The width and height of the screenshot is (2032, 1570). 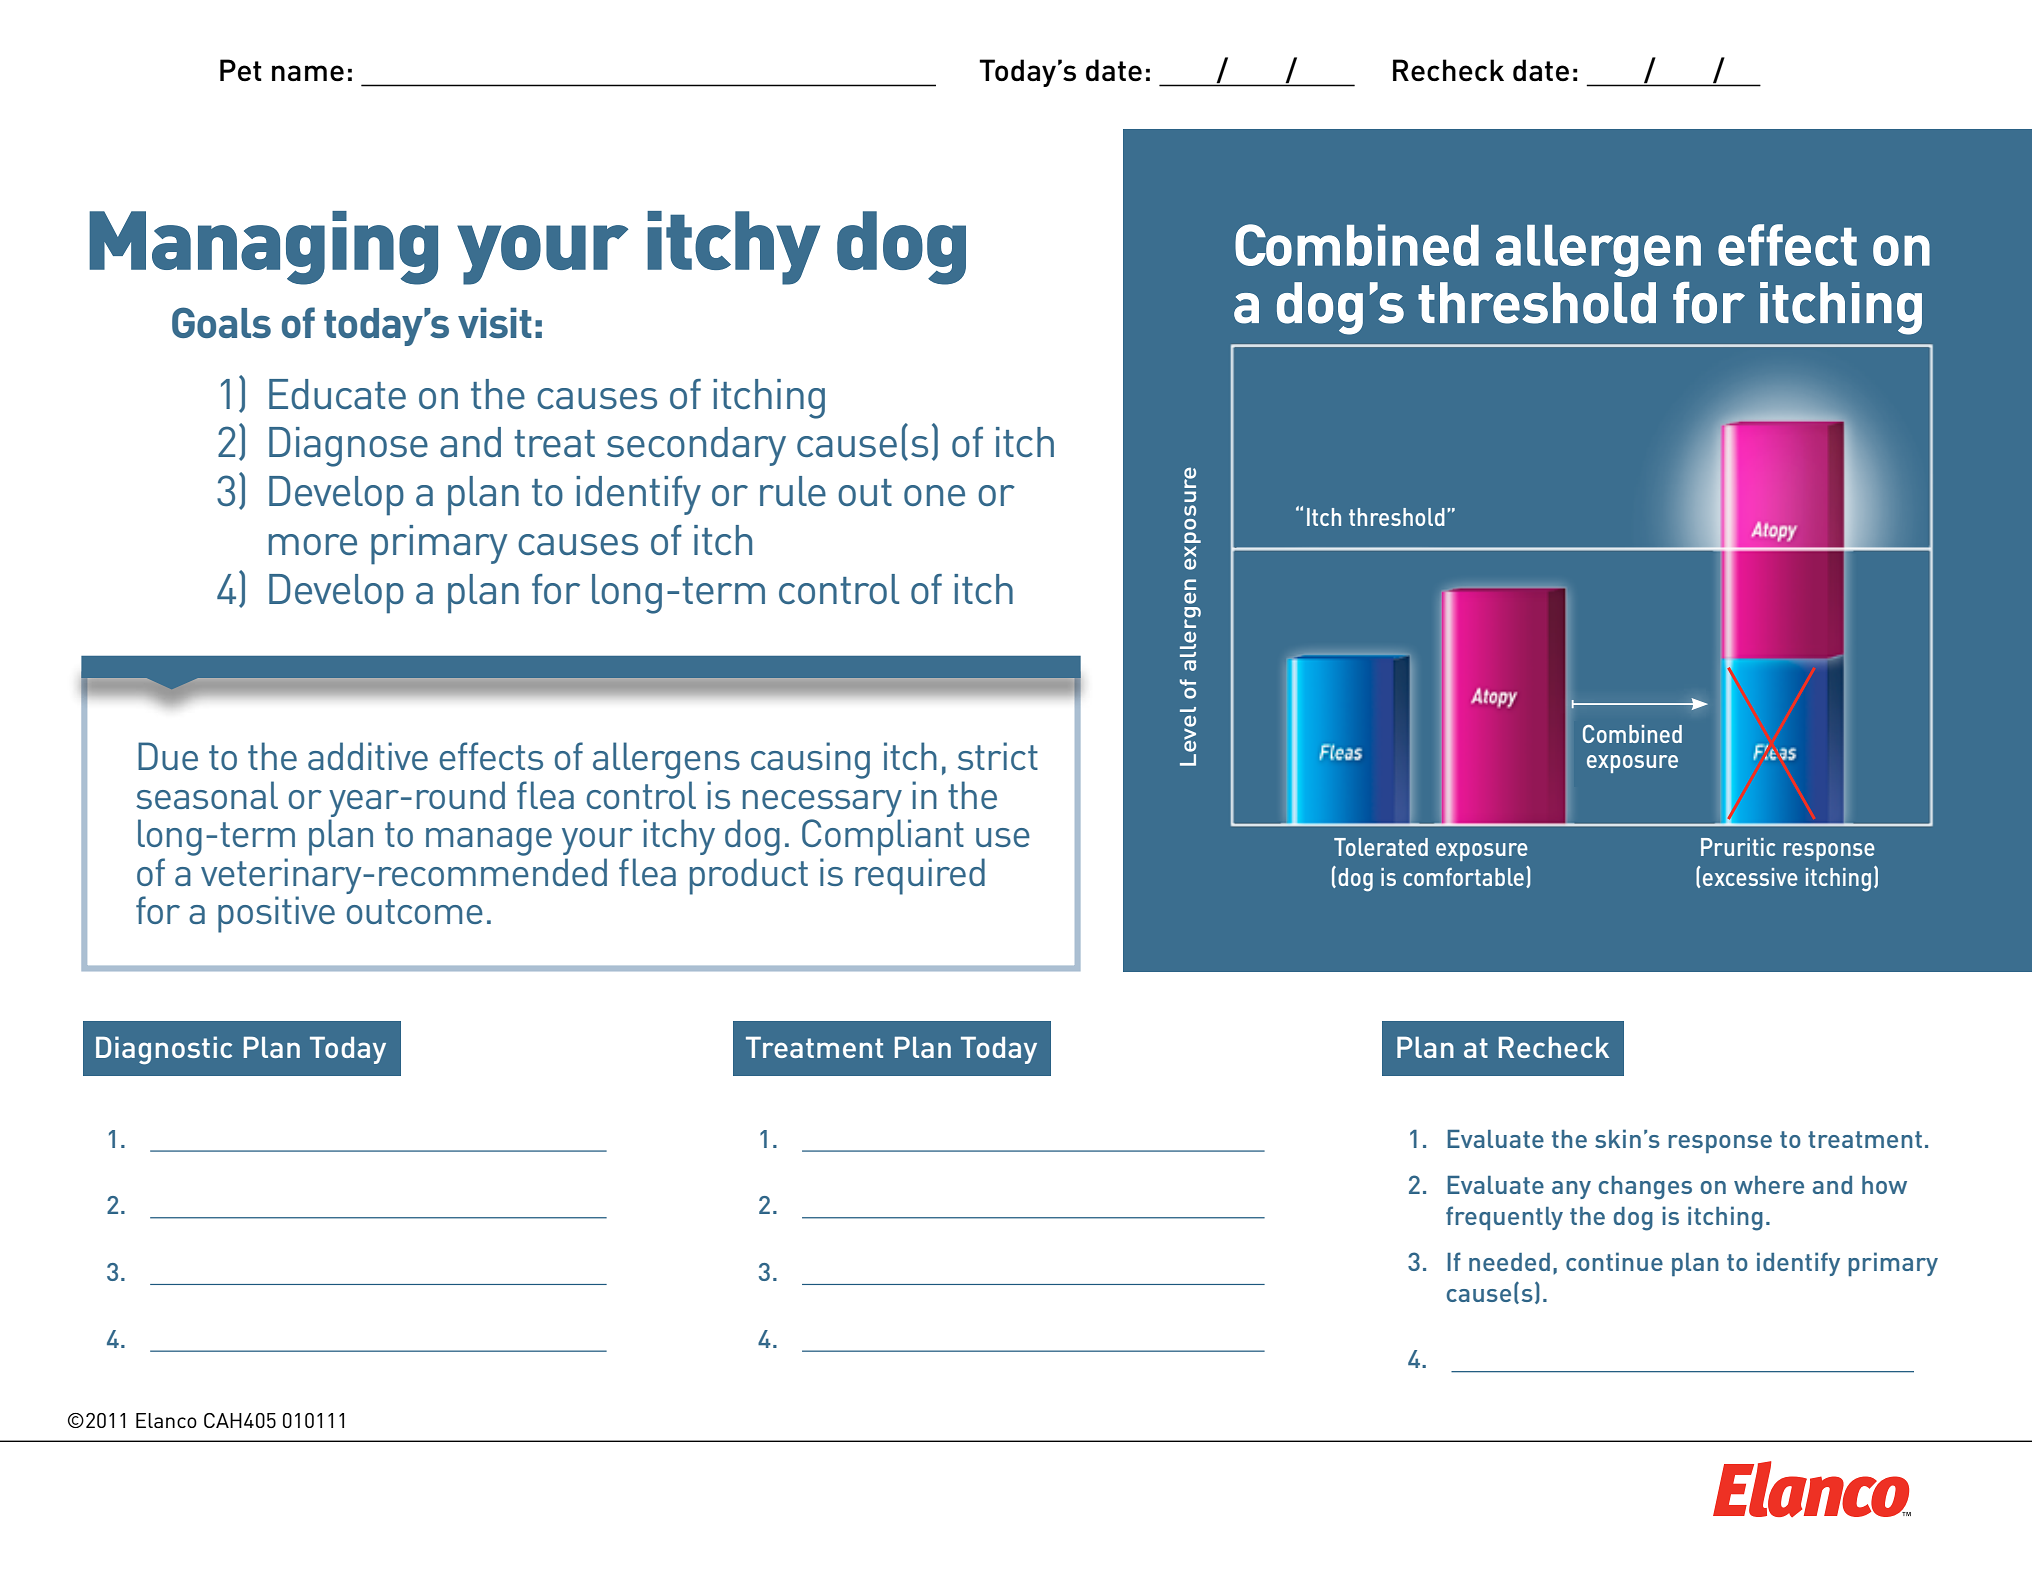 I want to click on Pruritic, so click(x=1738, y=847).
